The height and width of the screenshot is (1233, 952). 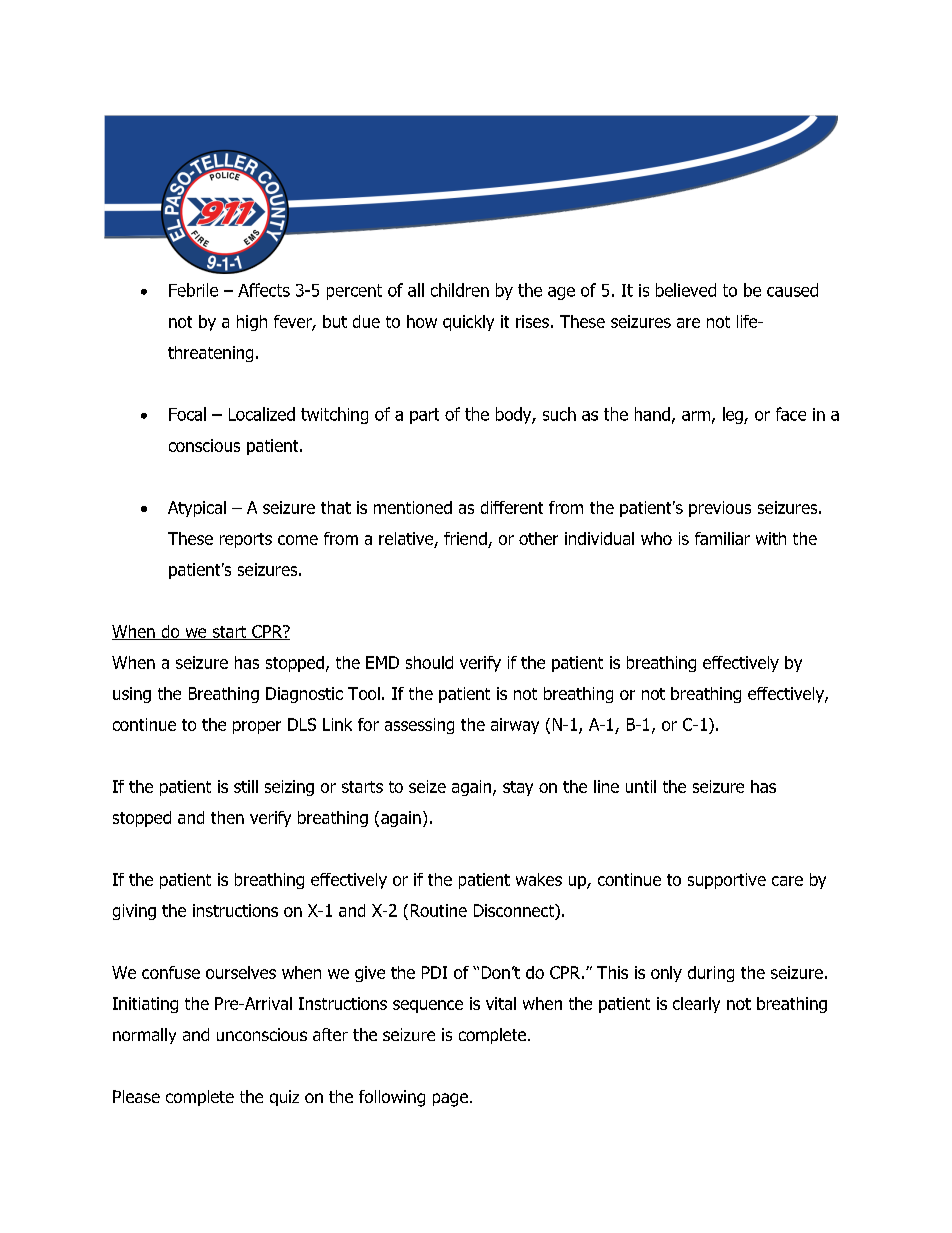 What do you see at coordinates (429, 662) in the screenshot?
I see `should` at bounding box center [429, 662].
